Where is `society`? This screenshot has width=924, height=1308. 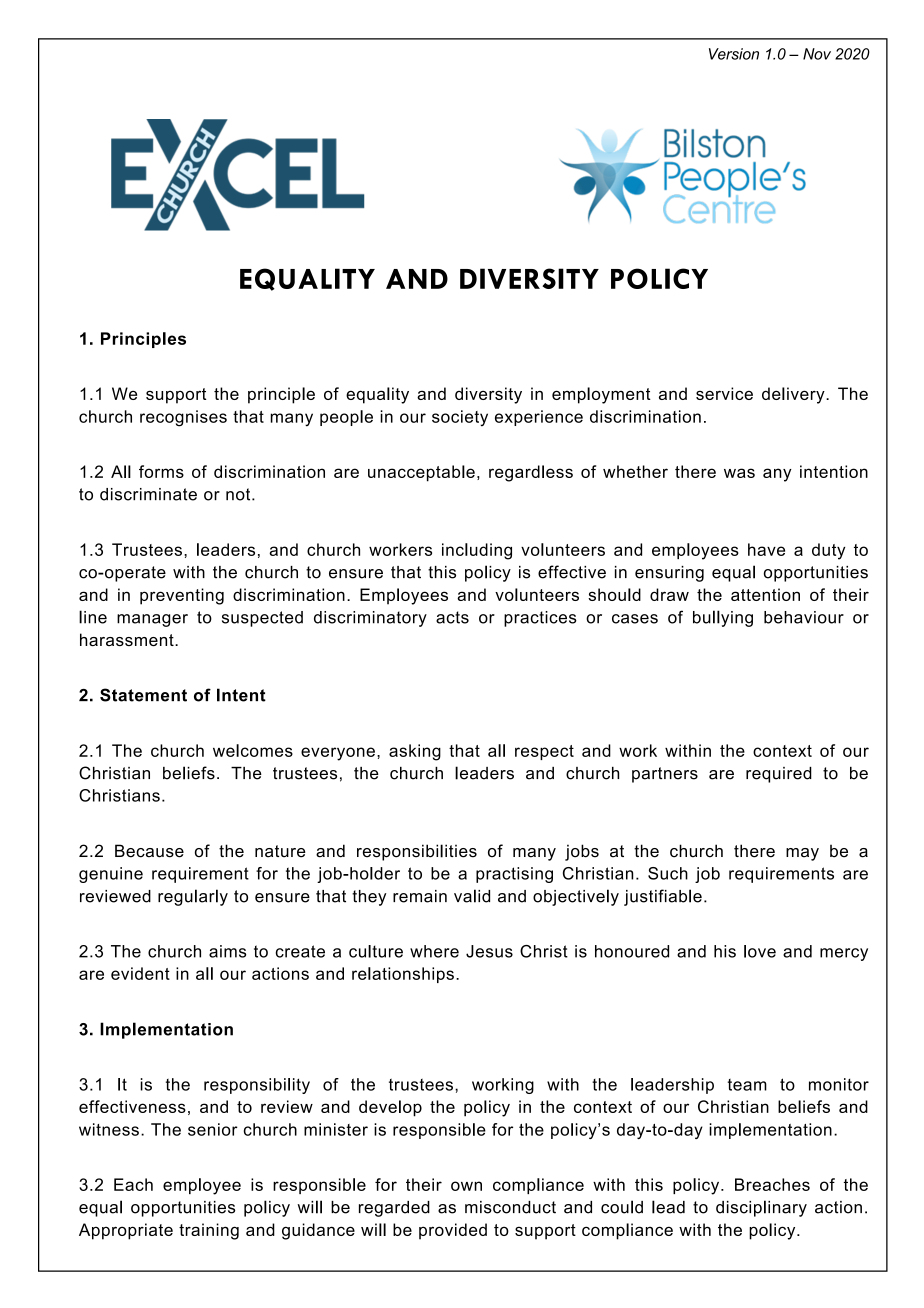 society is located at coordinates (460, 418).
